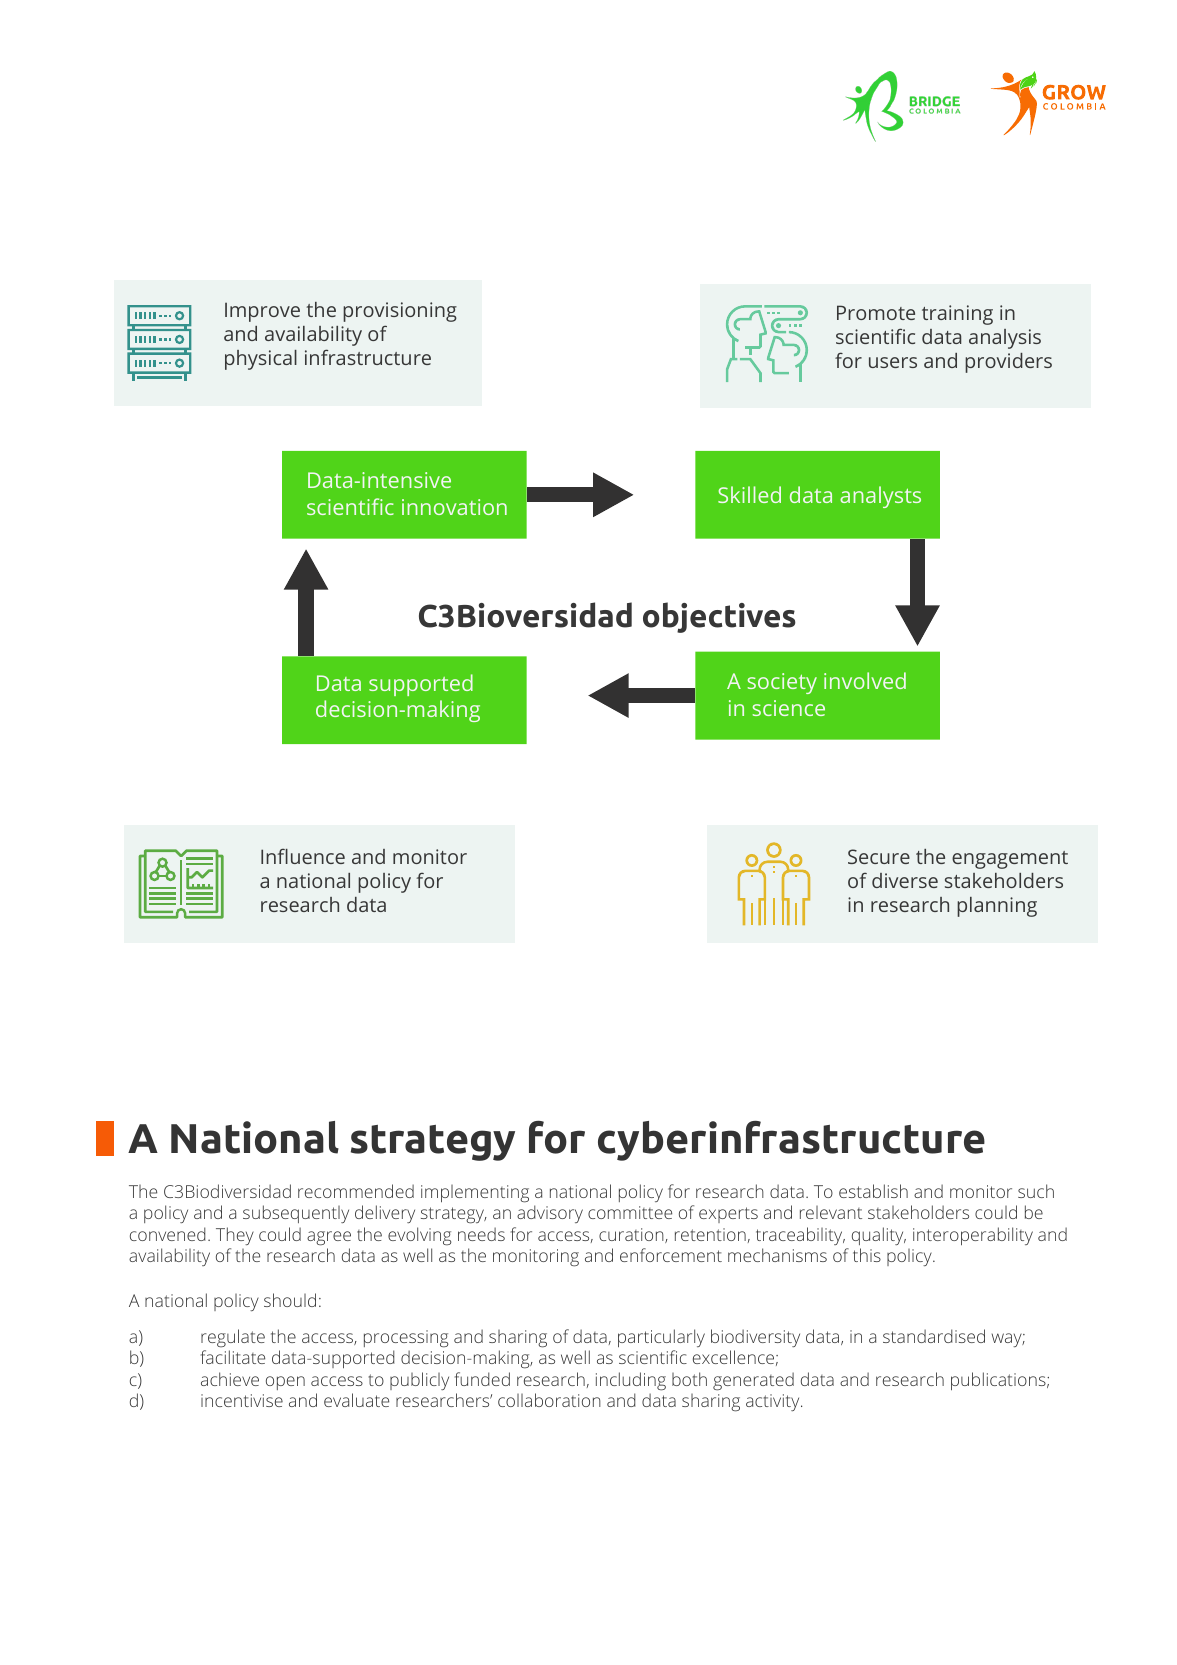 The image size is (1177, 1665). I want to click on provisioning, so click(400, 312).
